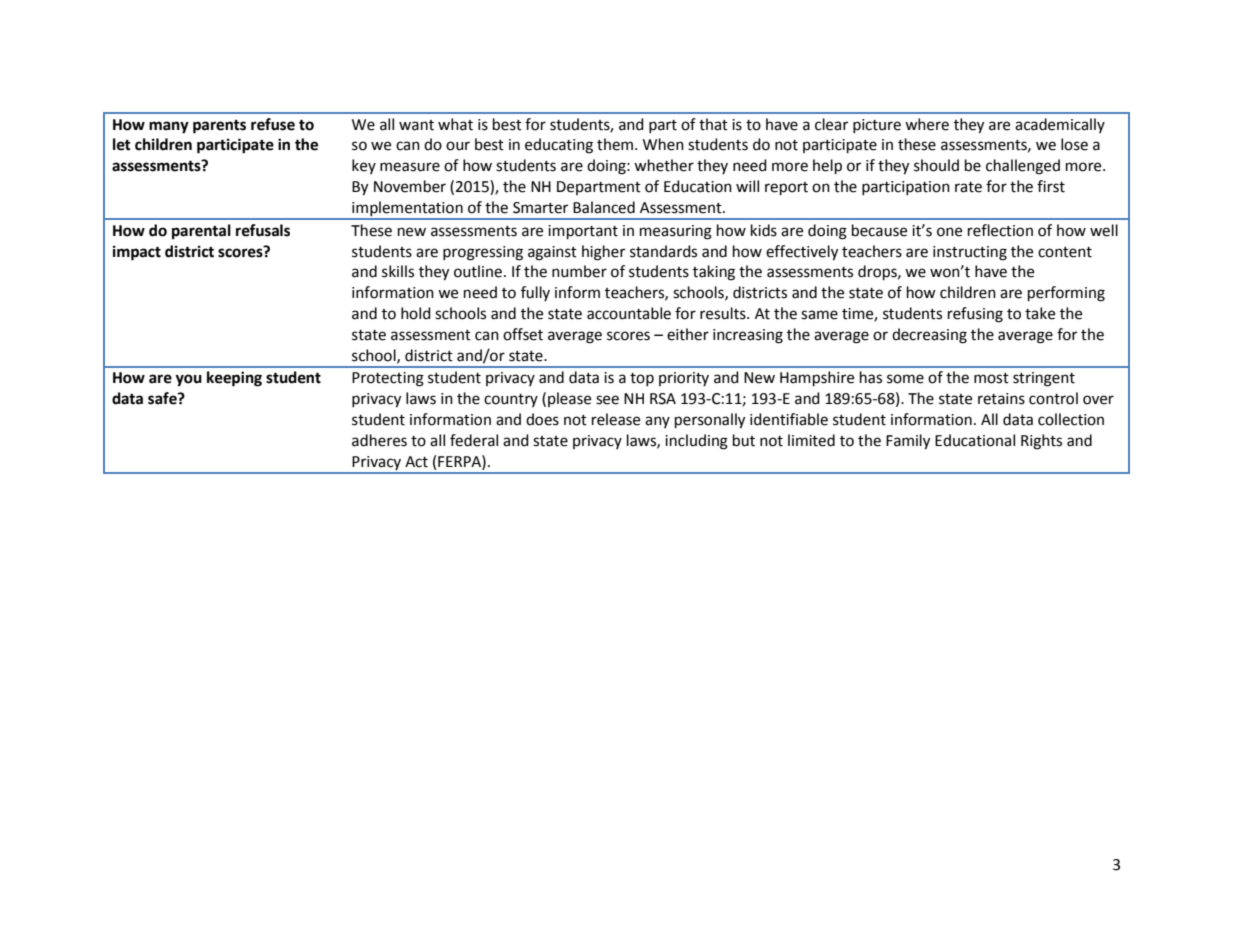 Image resolution: width=1233 pixels, height=952 pixels. Describe the element at coordinates (615, 144) in the image. I see `them` at that location.
